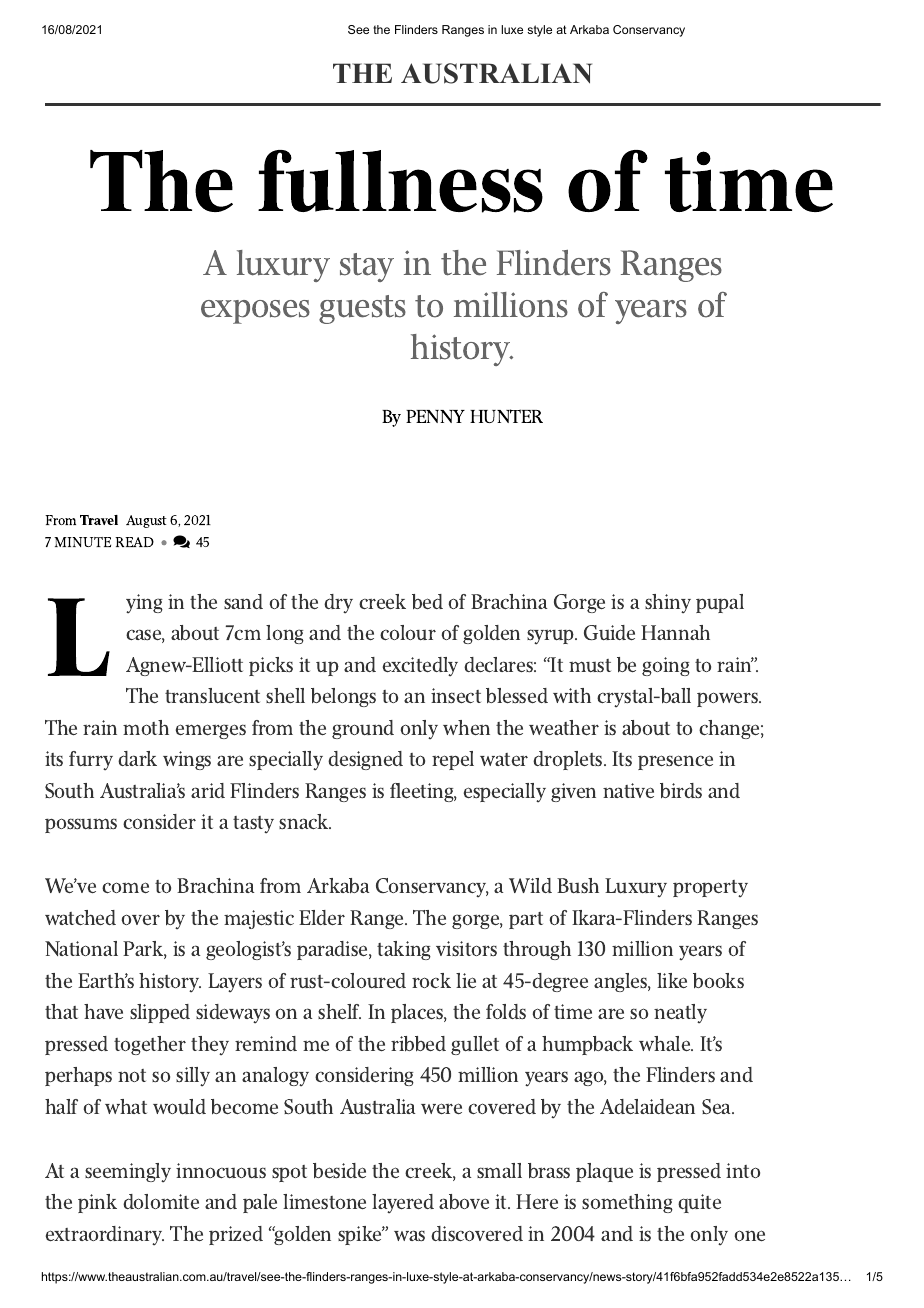  What do you see at coordinates (363, 729) in the screenshot?
I see `ground` at bounding box center [363, 729].
